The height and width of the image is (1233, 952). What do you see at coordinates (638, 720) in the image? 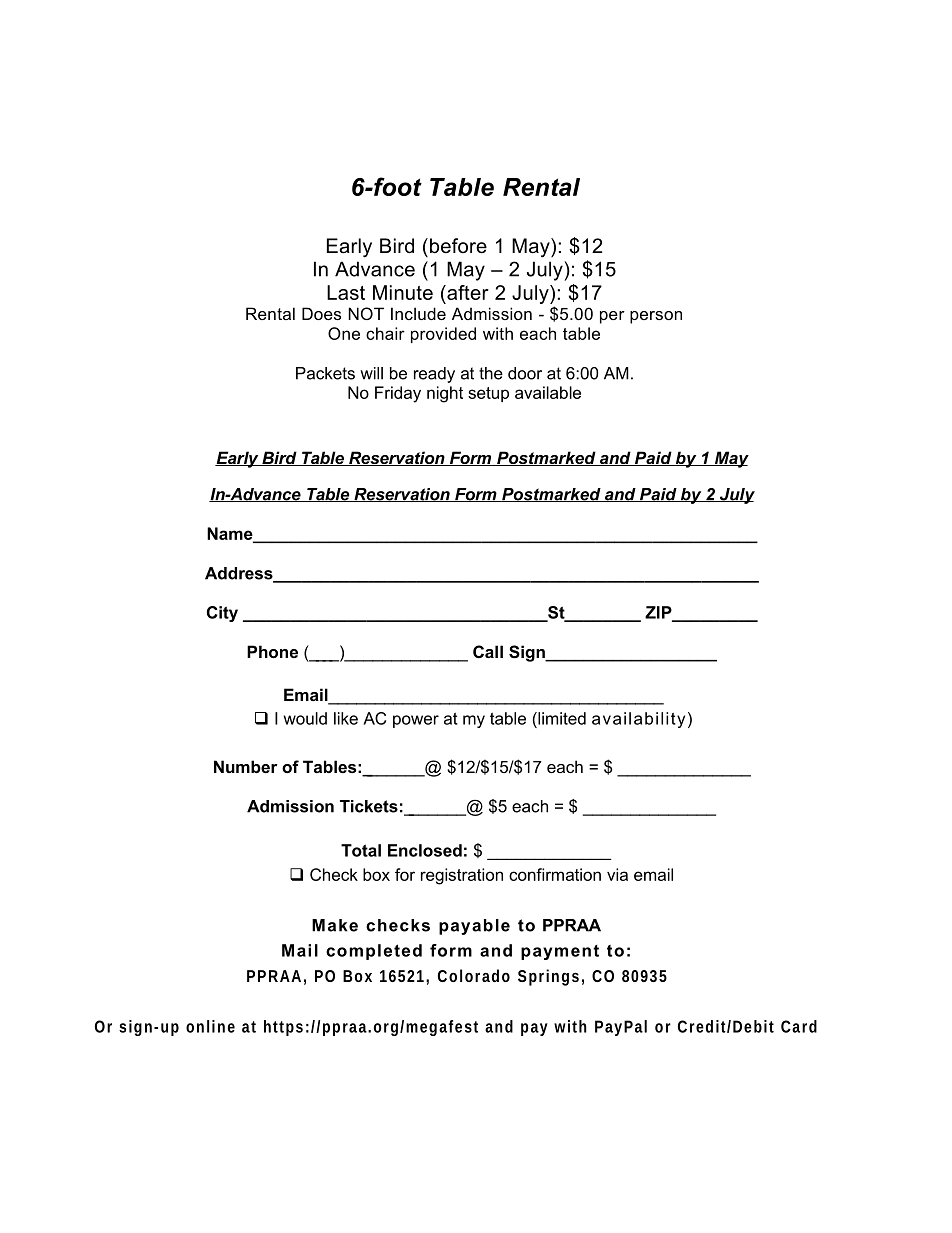
I see `availability` at bounding box center [638, 720].
